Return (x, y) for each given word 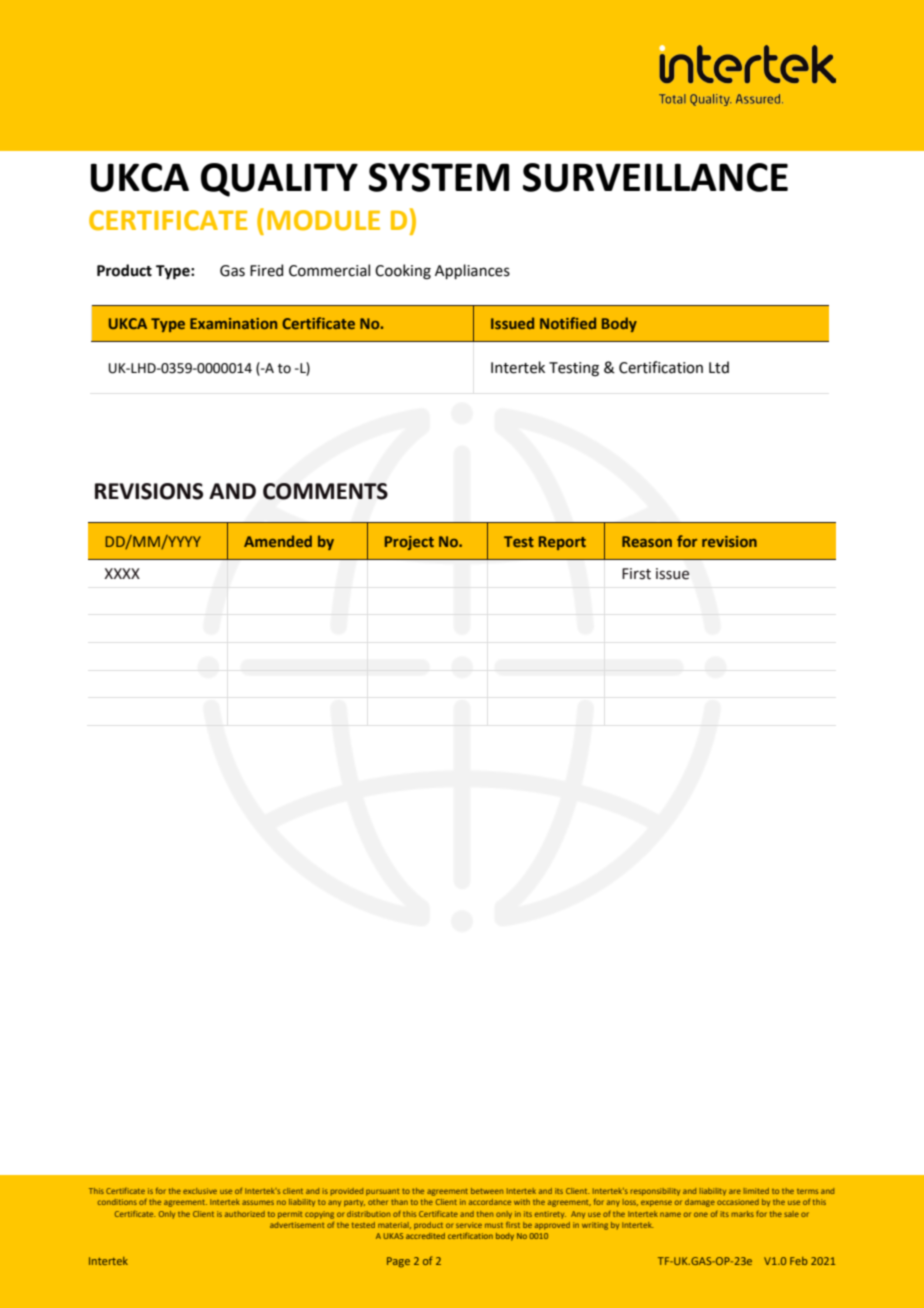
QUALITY (279, 180)
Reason (647, 541)
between (487, 1191)
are (735, 1191)
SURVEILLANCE (655, 177)
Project (409, 543)
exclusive (200, 1191)
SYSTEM (439, 177)
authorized (245, 1214)
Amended (278, 541)
